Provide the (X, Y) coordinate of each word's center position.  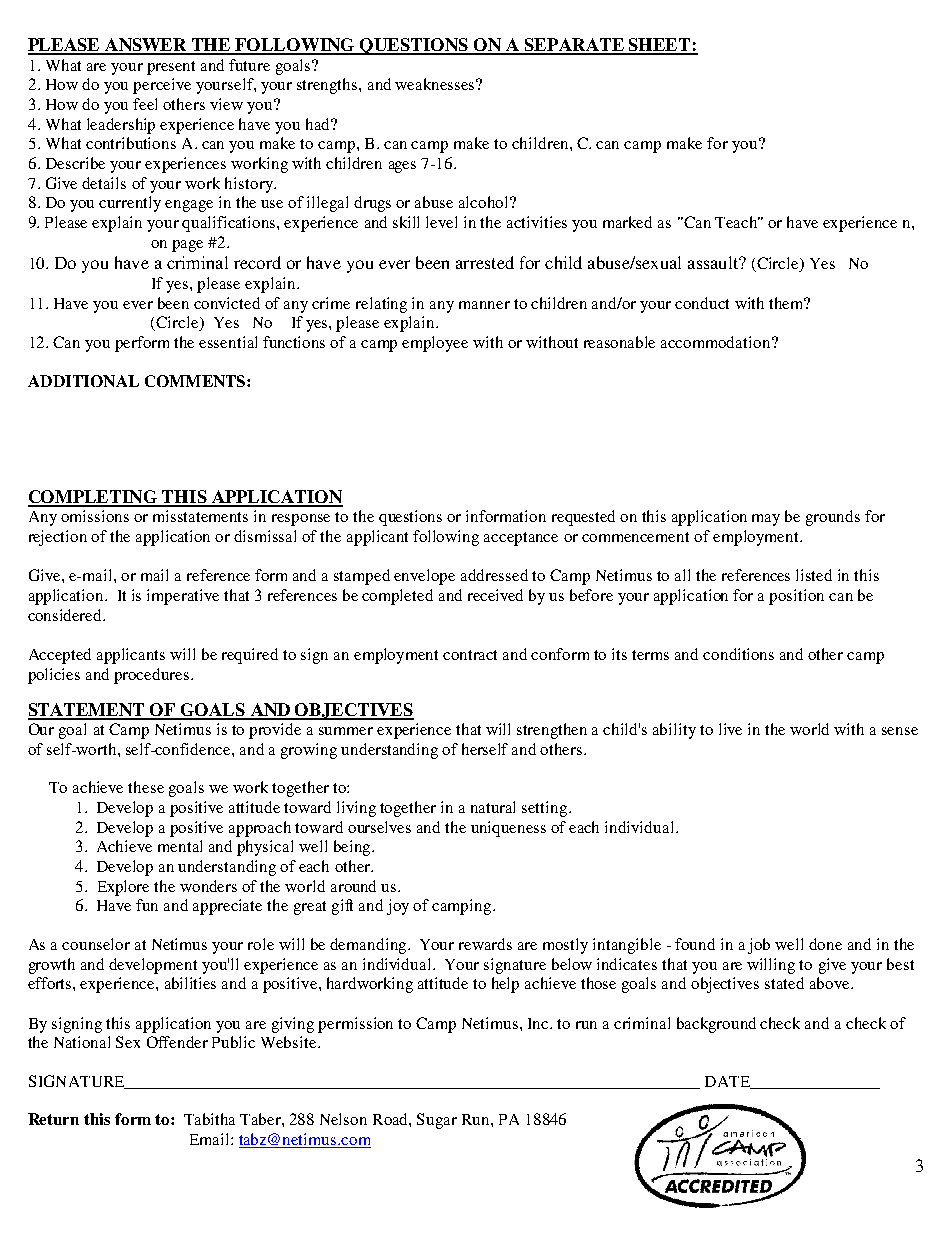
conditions (738, 654)
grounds (833, 518)
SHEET (660, 46)
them (787, 303)
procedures (151, 676)
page (187, 246)
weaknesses (436, 84)
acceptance (521, 539)
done (825, 944)
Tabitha (209, 1119)
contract (470, 655)
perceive (162, 86)
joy (398, 907)
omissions (95, 516)
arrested (485, 262)
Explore (123, 888)
